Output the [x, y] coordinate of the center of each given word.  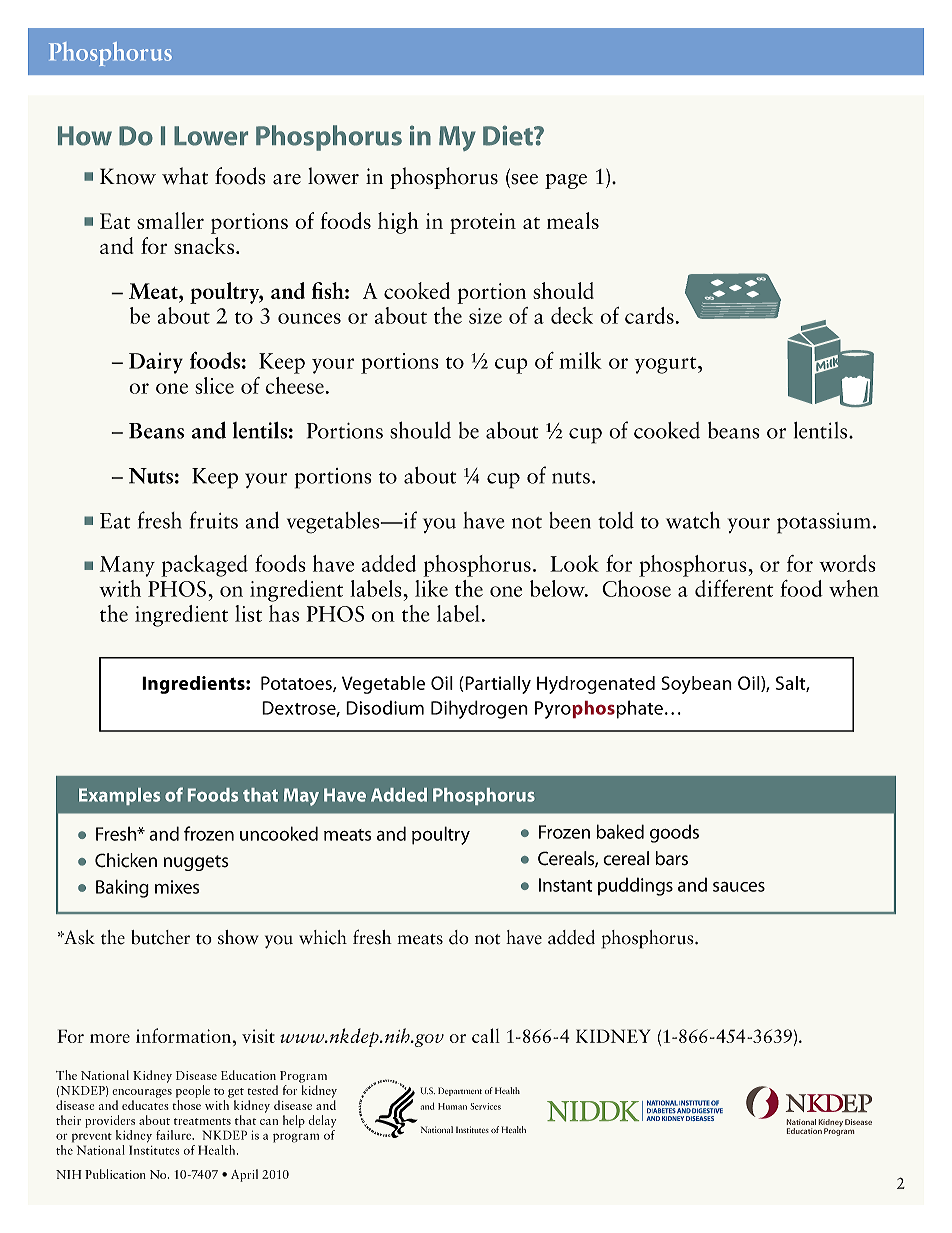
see [523, 180]
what [185, 176]
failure [175, 1135]
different [734, 588]
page [566, 181]
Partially [497, 685]
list [248, 613]
